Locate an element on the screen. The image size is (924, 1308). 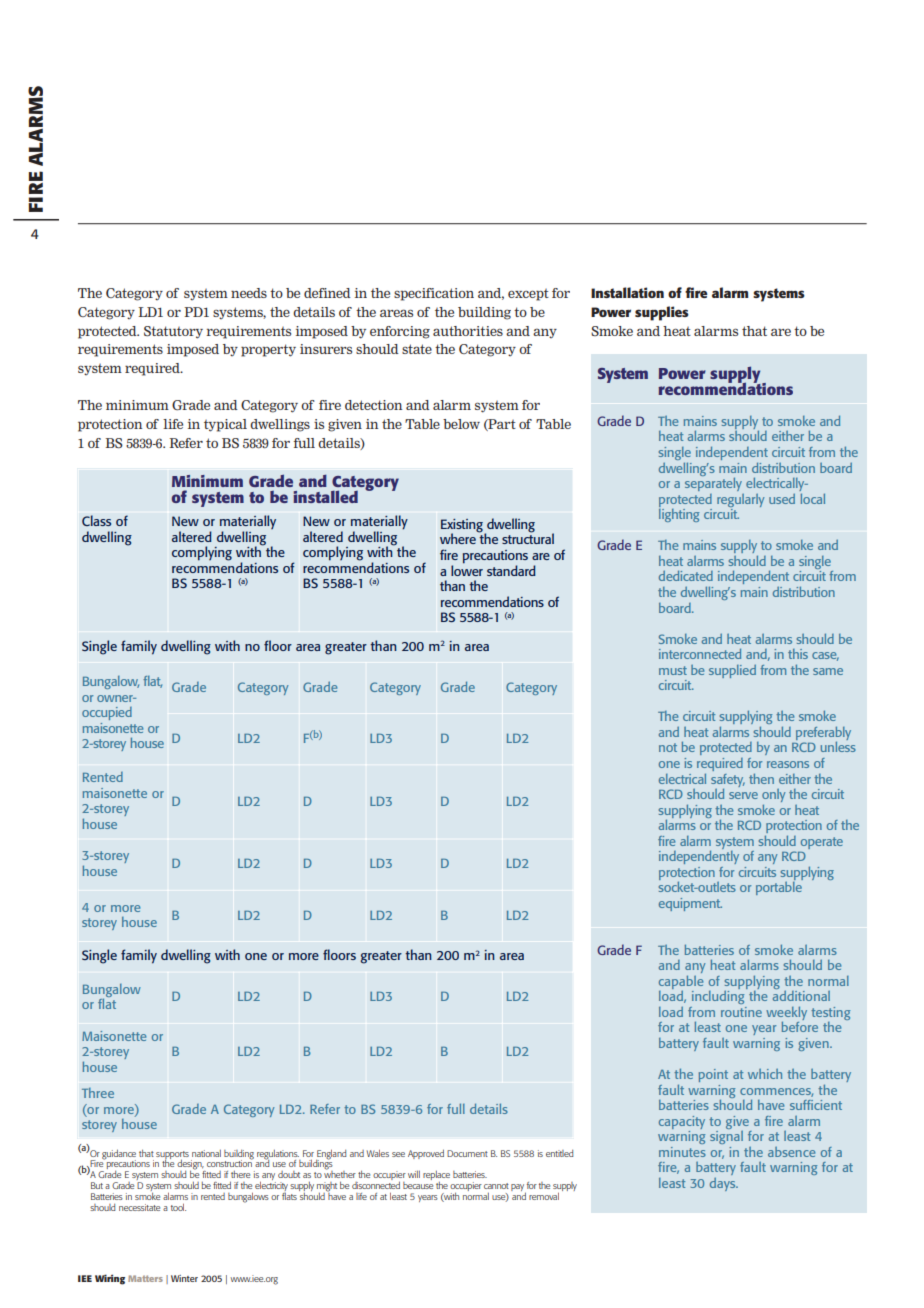
Matters is located at coordinates (145, 1278).
